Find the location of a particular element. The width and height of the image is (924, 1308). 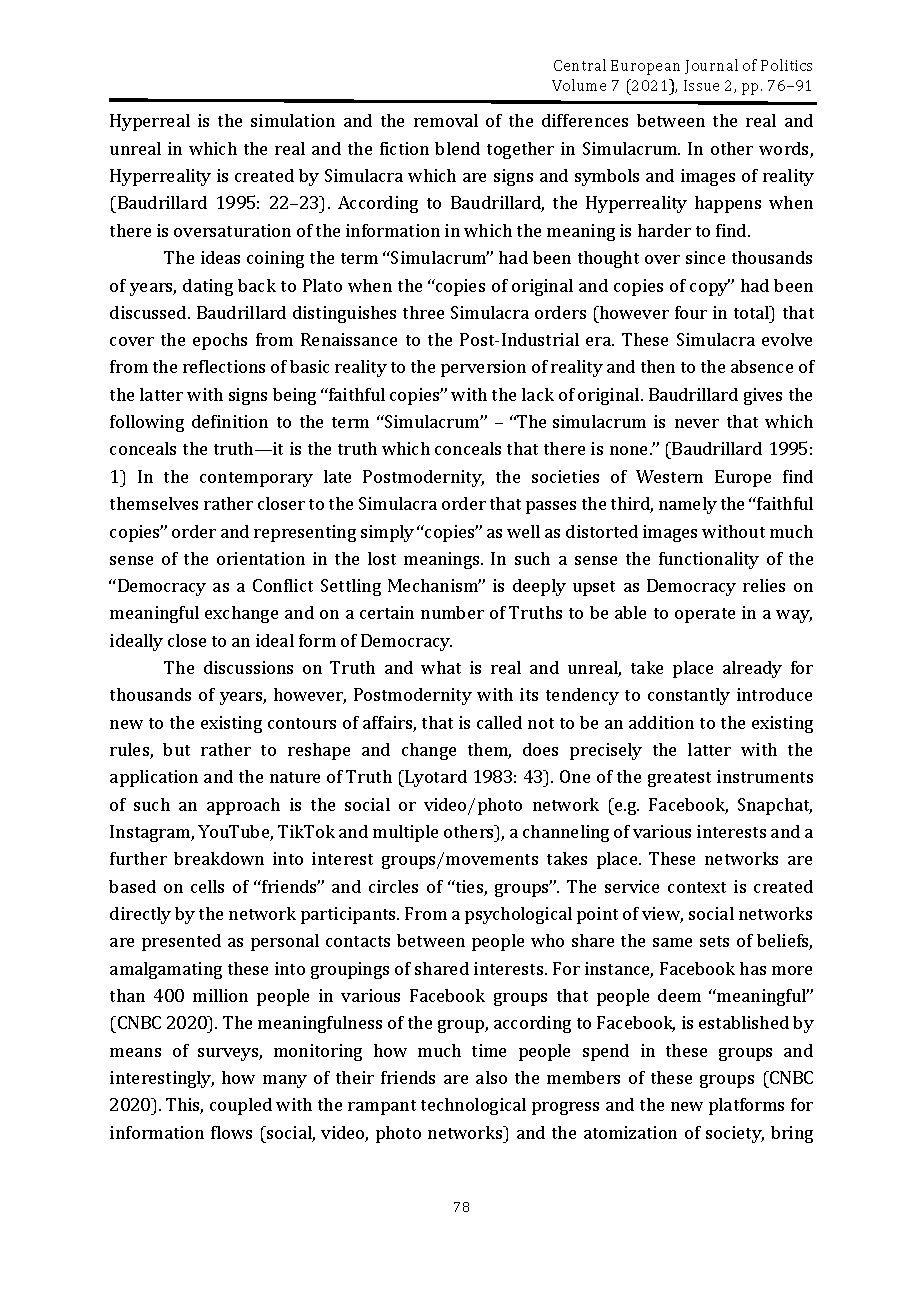

four is located at coordinates (691, 312).
